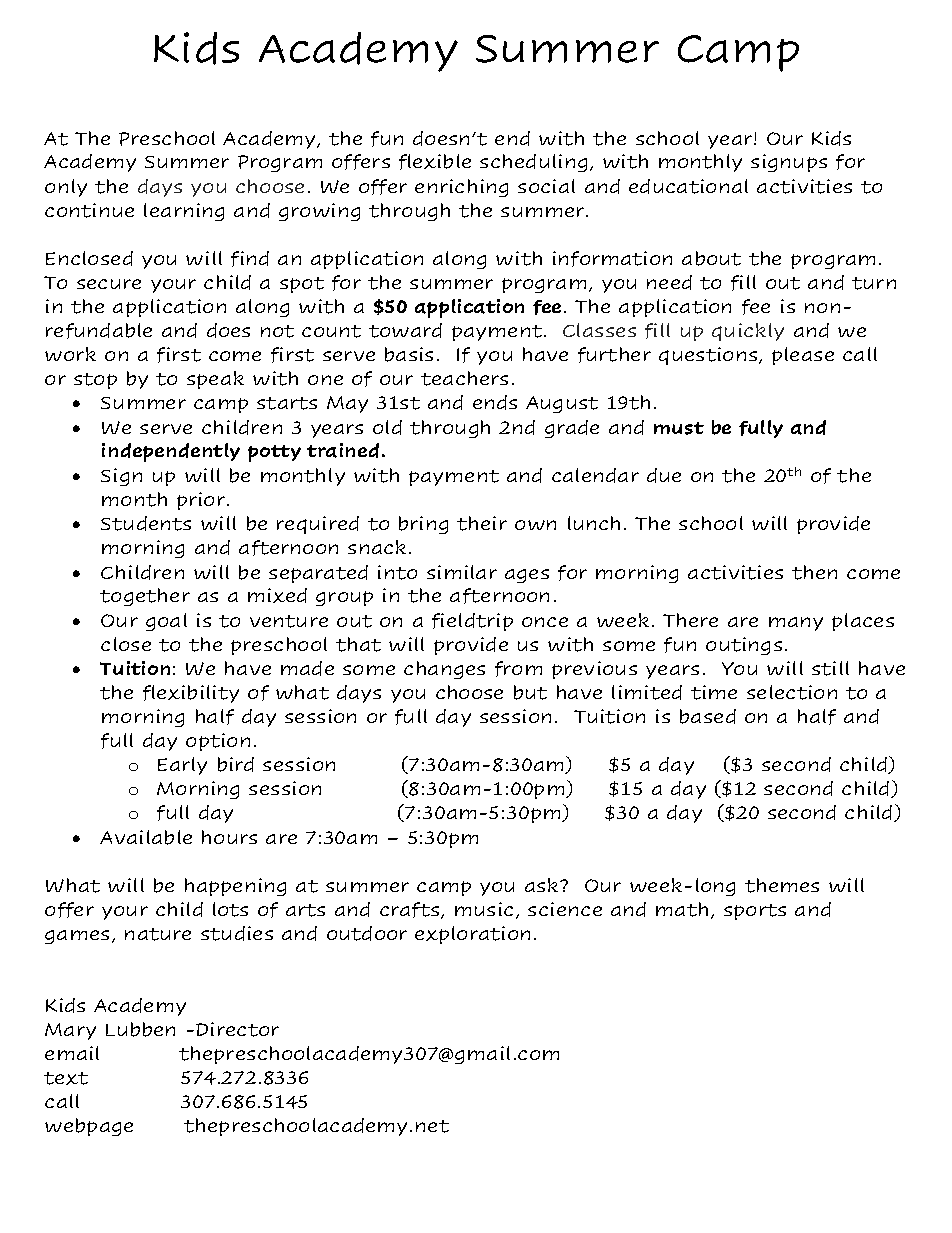 The width and height of the screenshot is (952, 1233). What do you see at coordinates (89, 1127) in the screenshot?
I see `webpage` at bounding box center [89, 1127].
